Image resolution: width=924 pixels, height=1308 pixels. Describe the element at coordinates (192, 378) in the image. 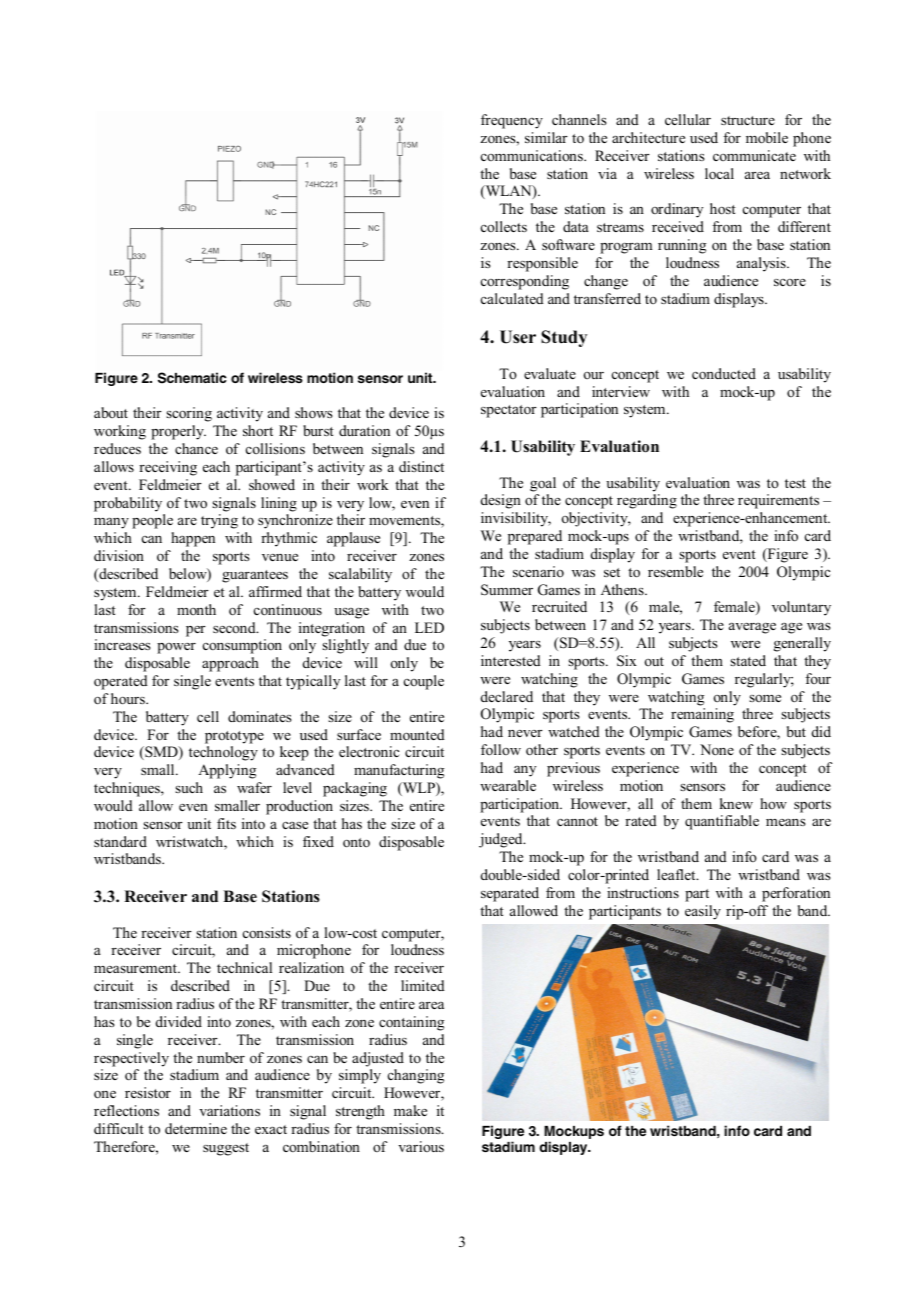

I see `Schematic` at that location.
